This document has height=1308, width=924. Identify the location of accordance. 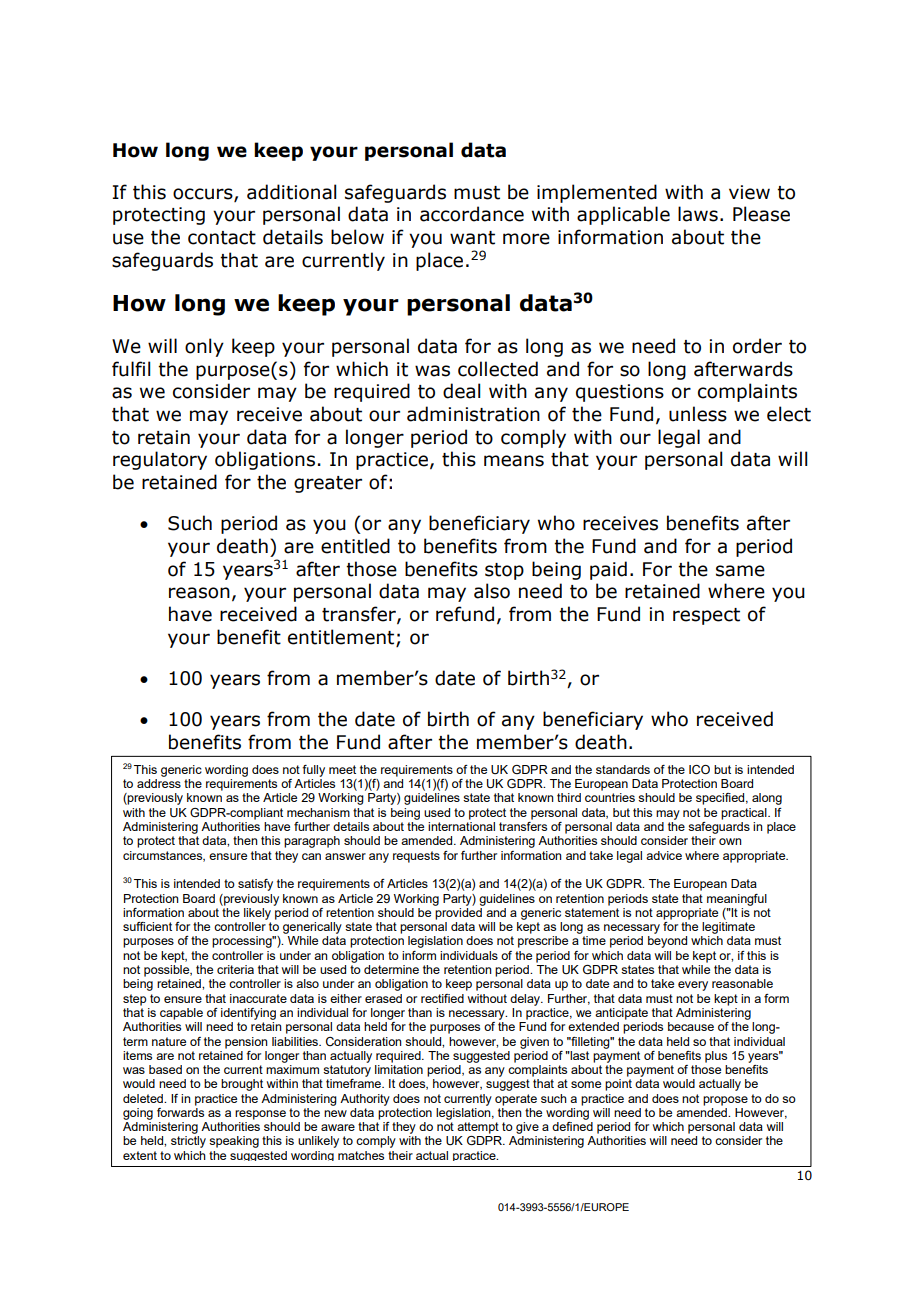
(472, 214).
